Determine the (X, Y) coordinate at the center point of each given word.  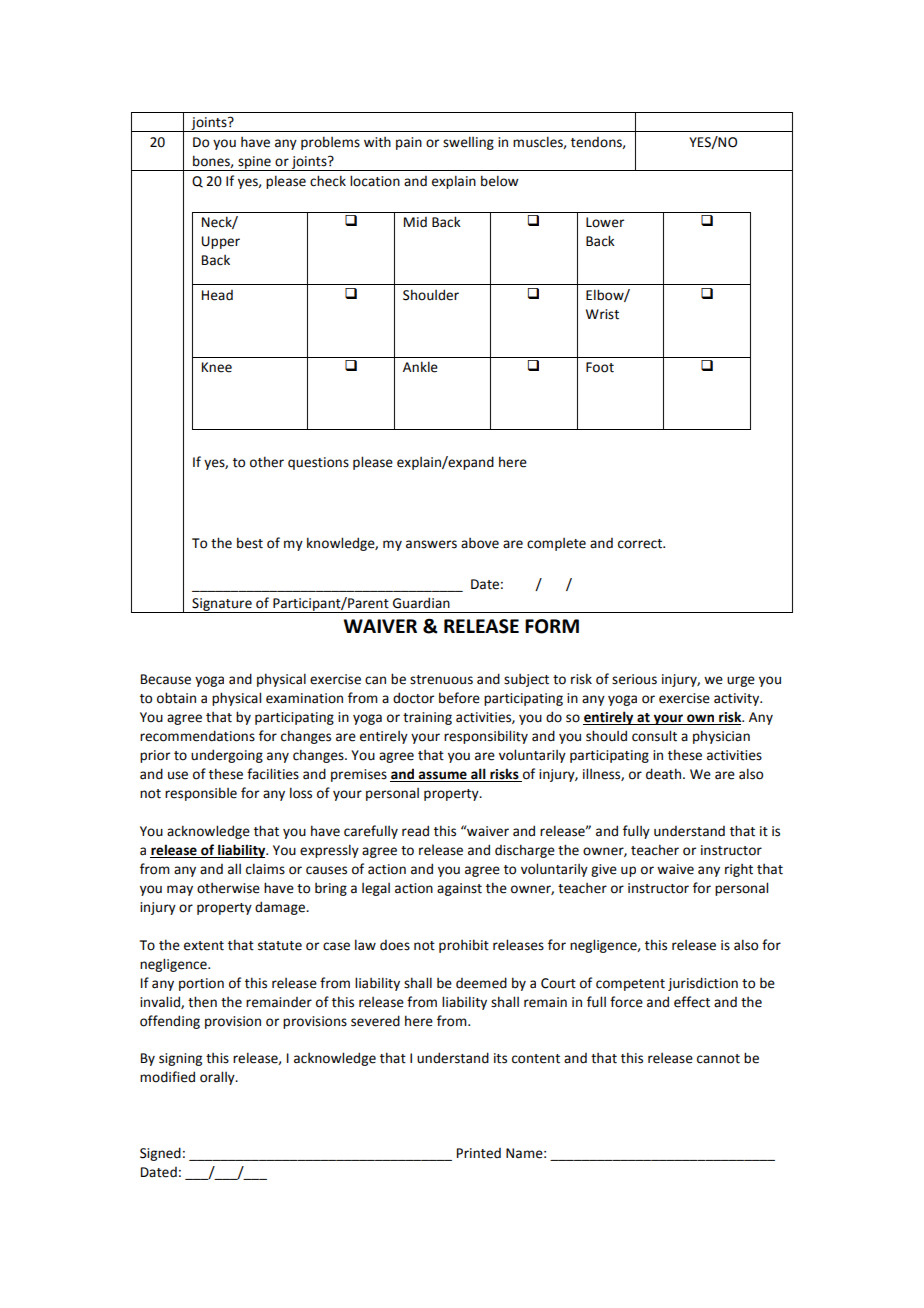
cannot (718, 1059)
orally (218, 1078)
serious (634, 679)
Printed (479, 1153)
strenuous (441, 680)
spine (254, 163)
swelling (468, 143)
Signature (222, 605)
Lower (605, 222)
